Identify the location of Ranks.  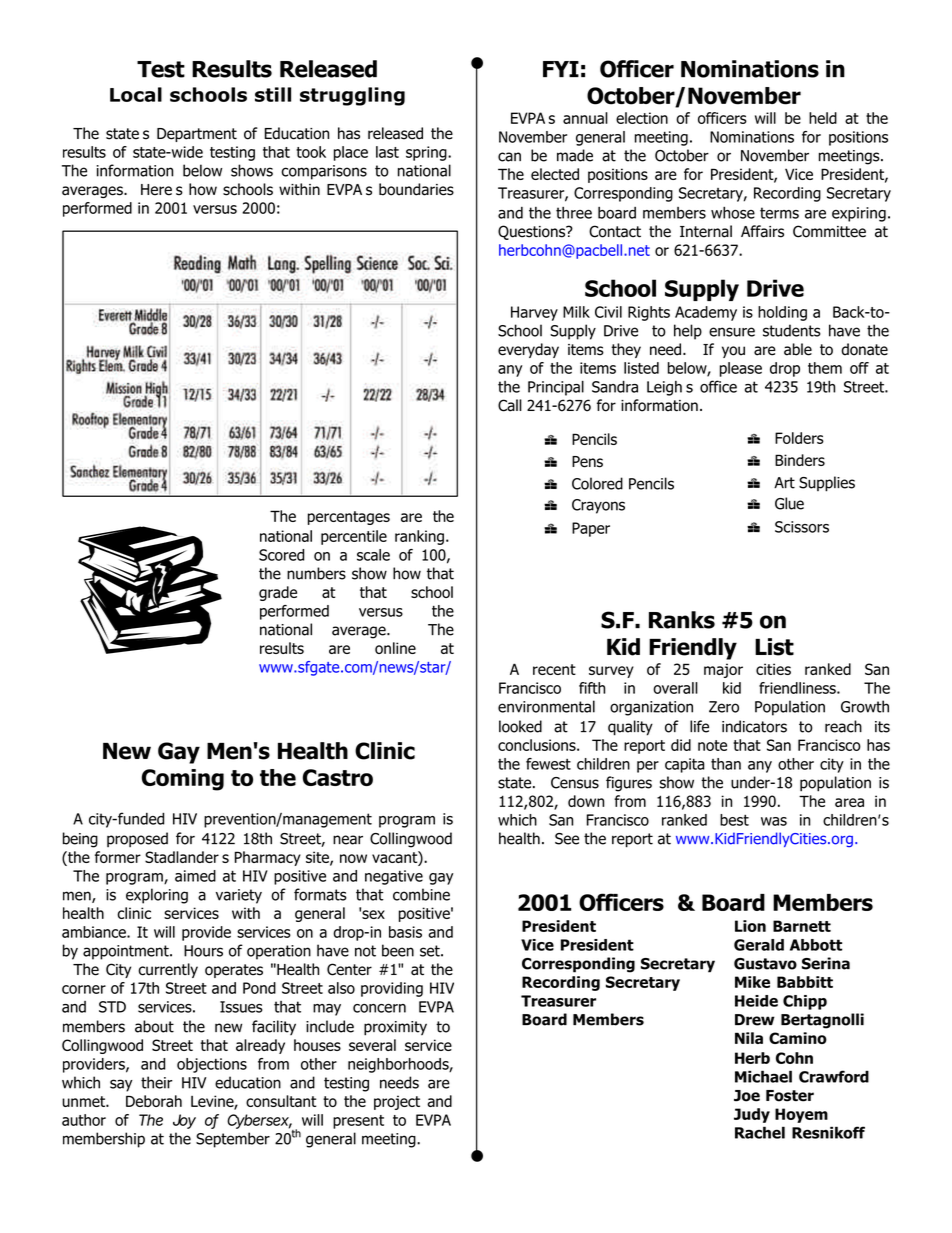
(682, 620).
